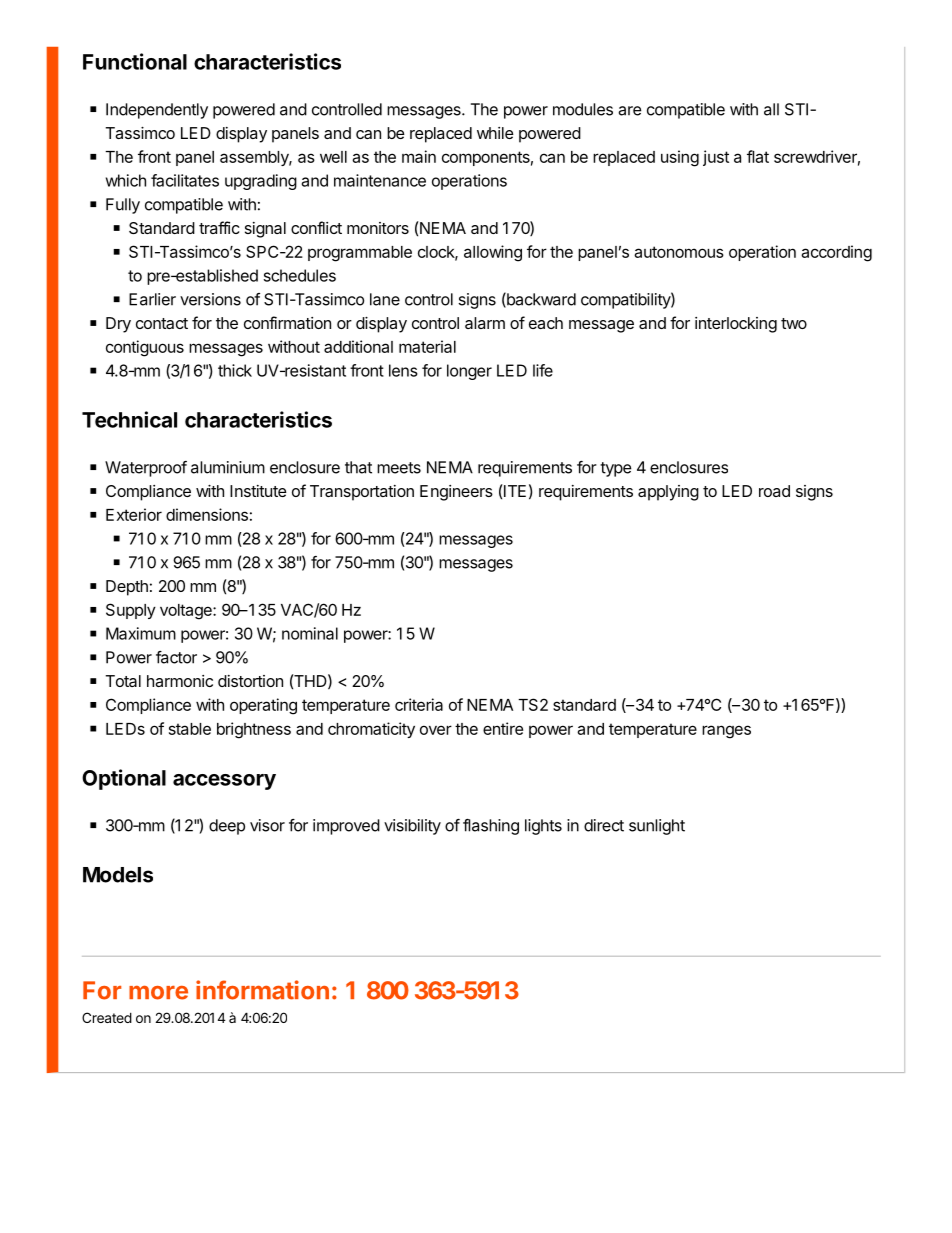 This image has width=952, height=1233. Describe the element at coordinates (736, 325) in the image. I see `interlocking` at that location.
